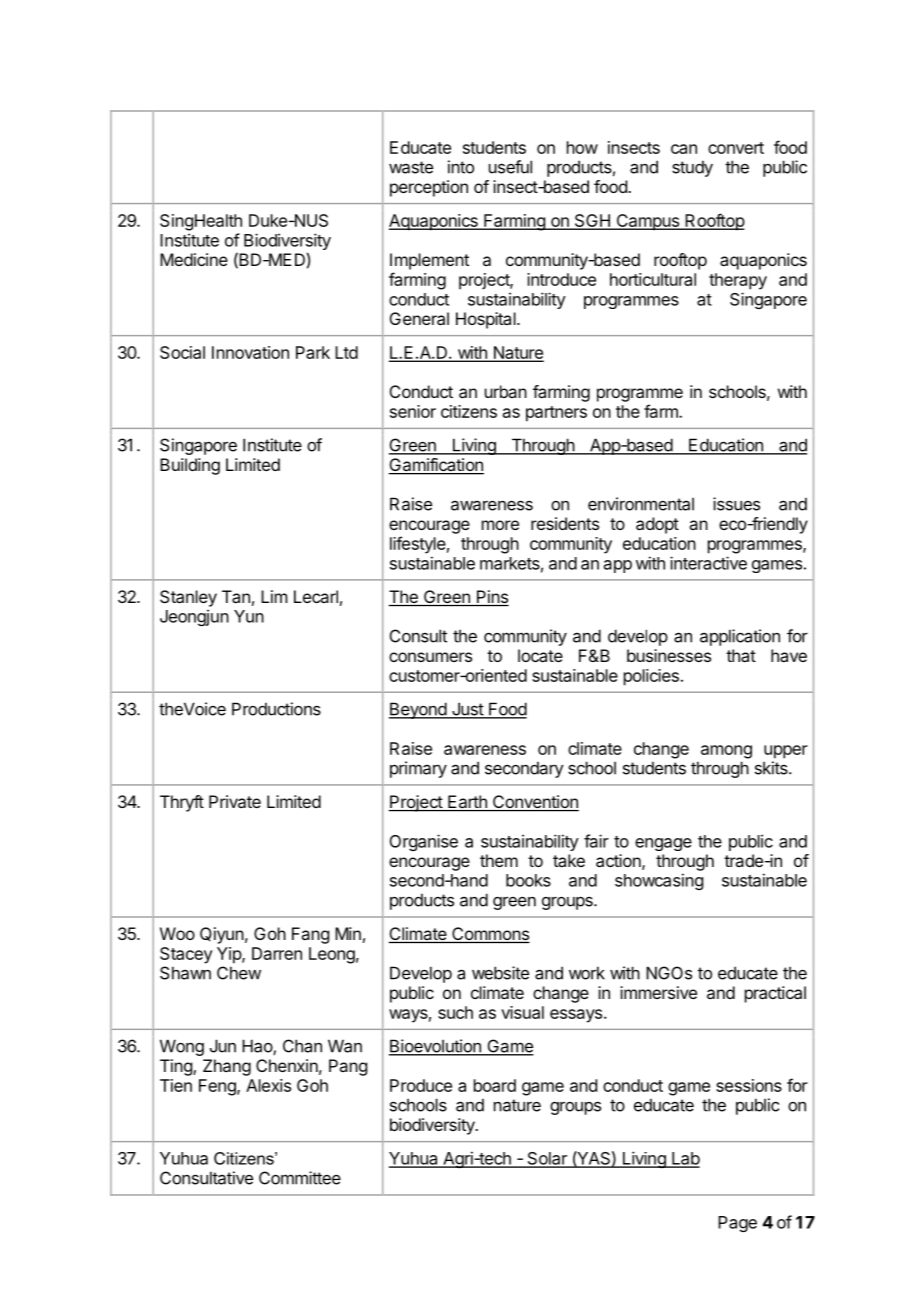 Image resolution: width=924 pixels, height=1309 pixels. I want to click on more, so click(500, 525).
